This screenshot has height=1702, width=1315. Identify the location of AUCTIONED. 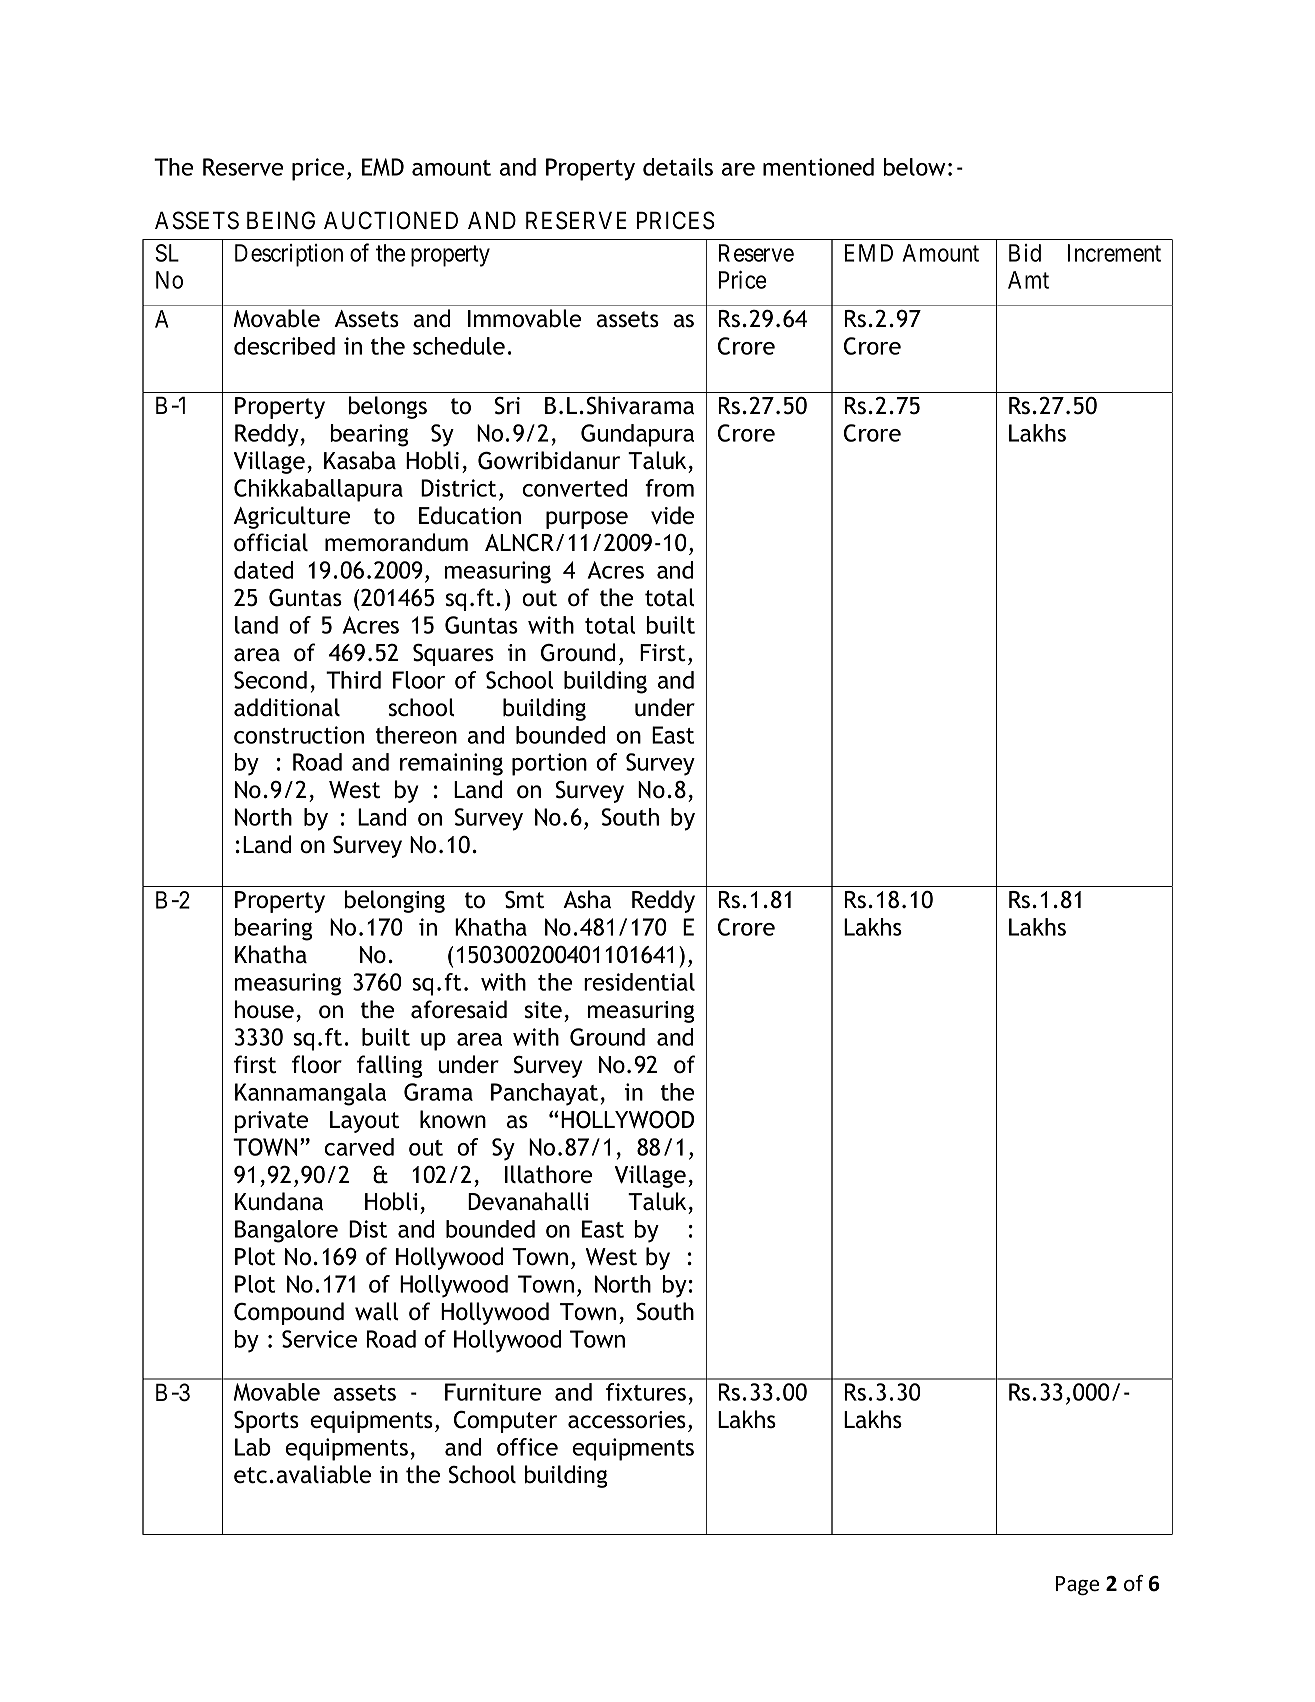
(391, 220).
